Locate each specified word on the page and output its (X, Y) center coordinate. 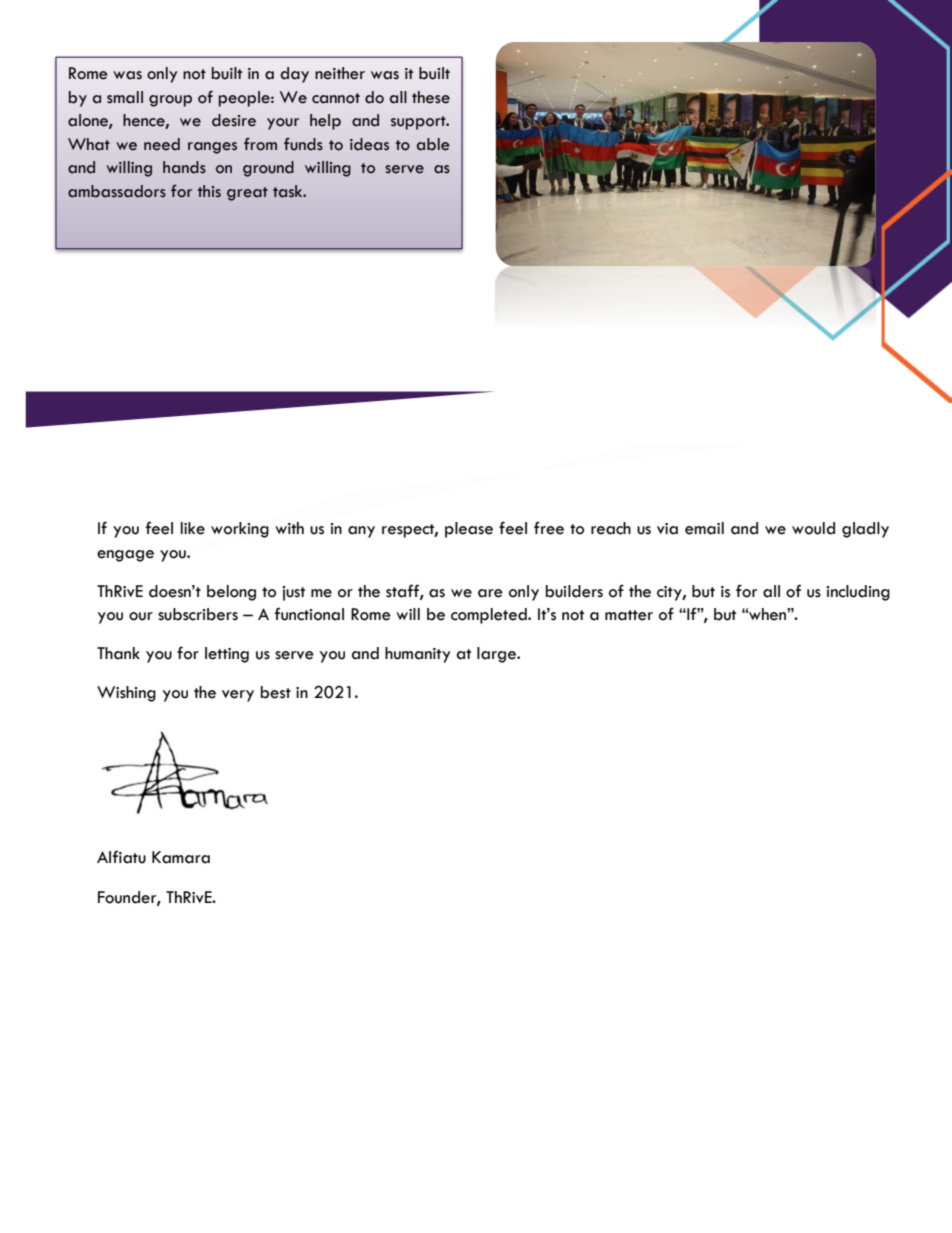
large (497, 655)
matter (629, 615)
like (193, 528)
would (813, 528)
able (433, 144)
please (469, 530)
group (170, 101)
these (431, 97)
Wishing (126, 694)
